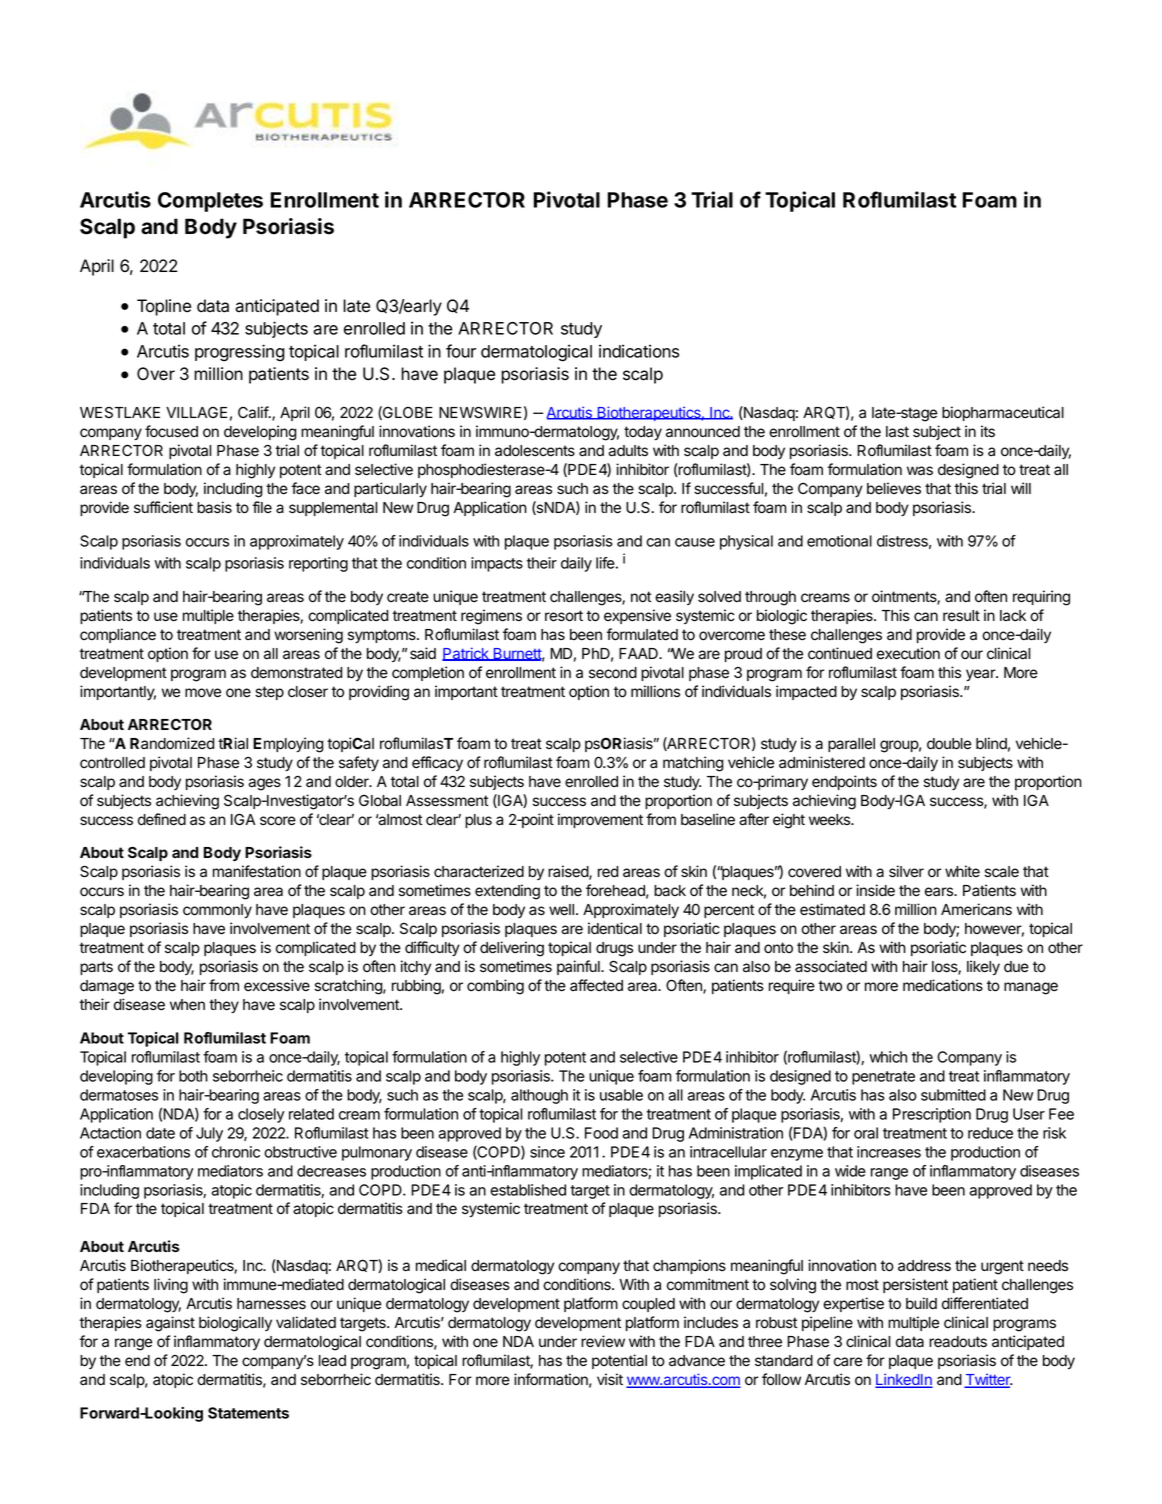 The height and width of the image is (1504, 1162). Describe the element at coordinates (639, 351) in the image. I see `indications` at that location.
